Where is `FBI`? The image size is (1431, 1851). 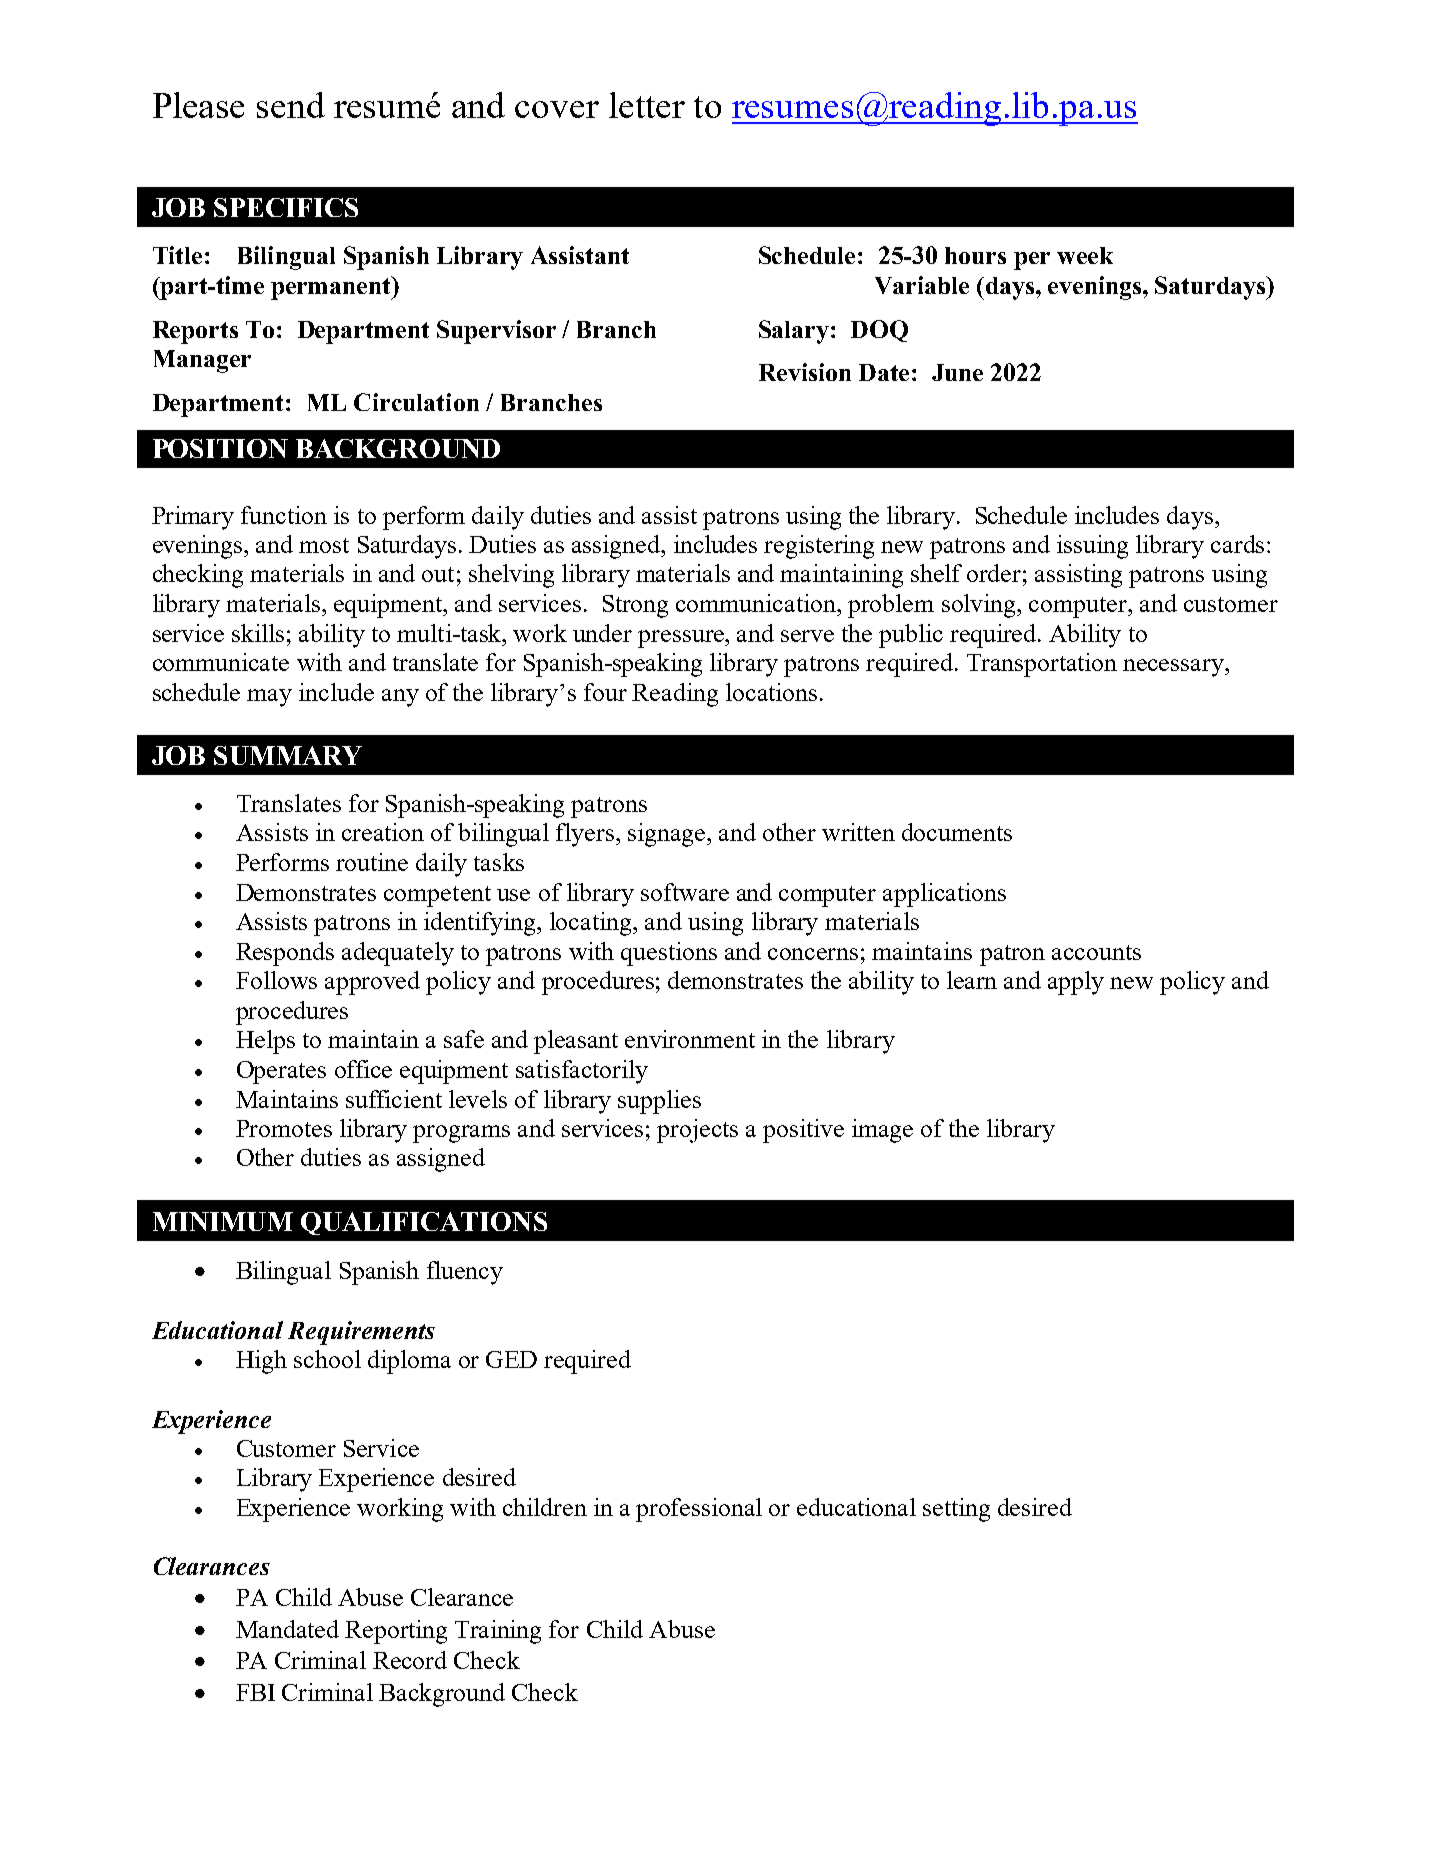 FBI is located at coordinates (255, 1692).
